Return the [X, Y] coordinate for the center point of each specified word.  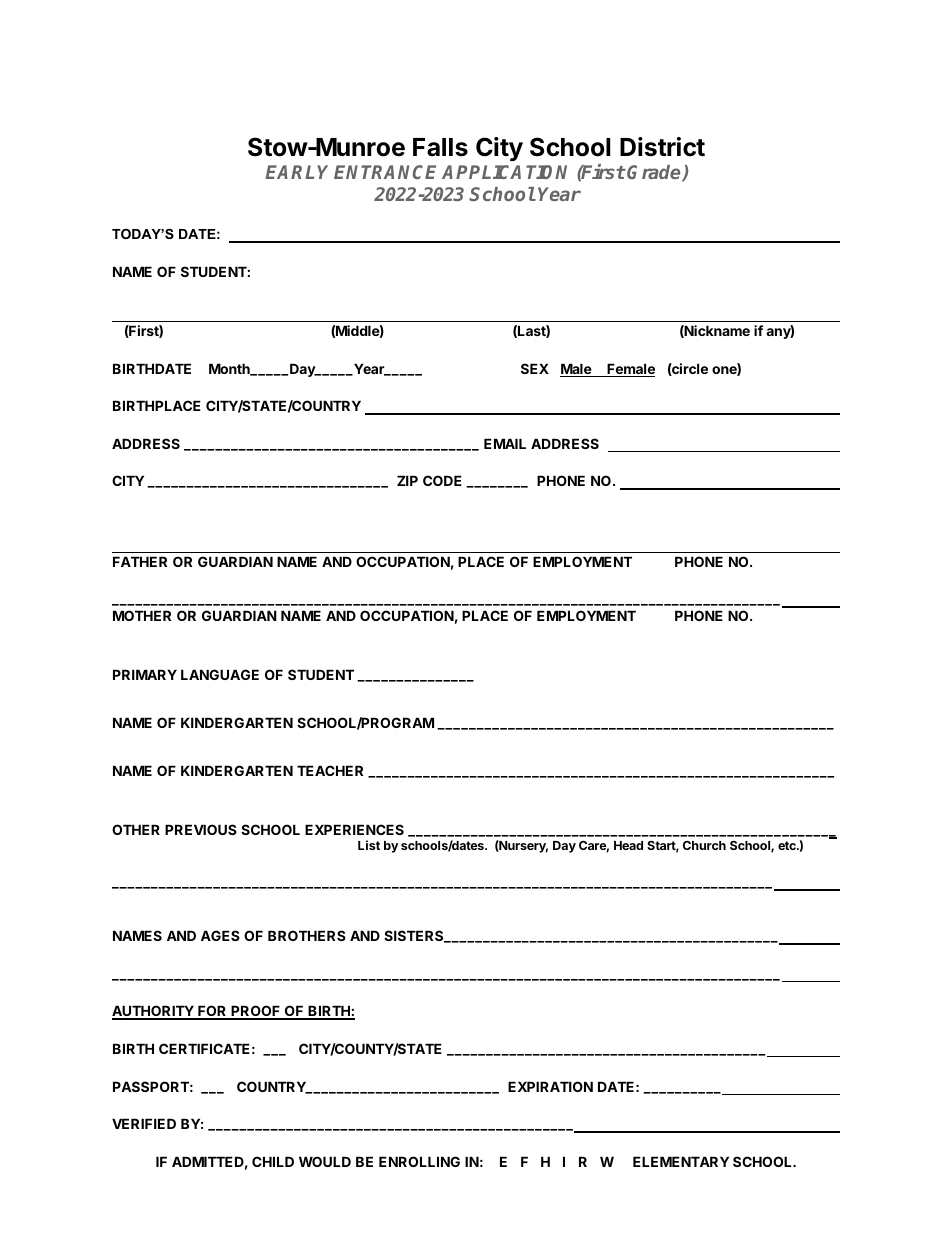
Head [628, 845]
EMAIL [505, 443]
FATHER [140, 561]
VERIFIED [144, 1123]
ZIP [407, 480]
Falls [440, 147]
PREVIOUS [201, 829]
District [662, 147]
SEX [535, 368]
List [369, 845]
